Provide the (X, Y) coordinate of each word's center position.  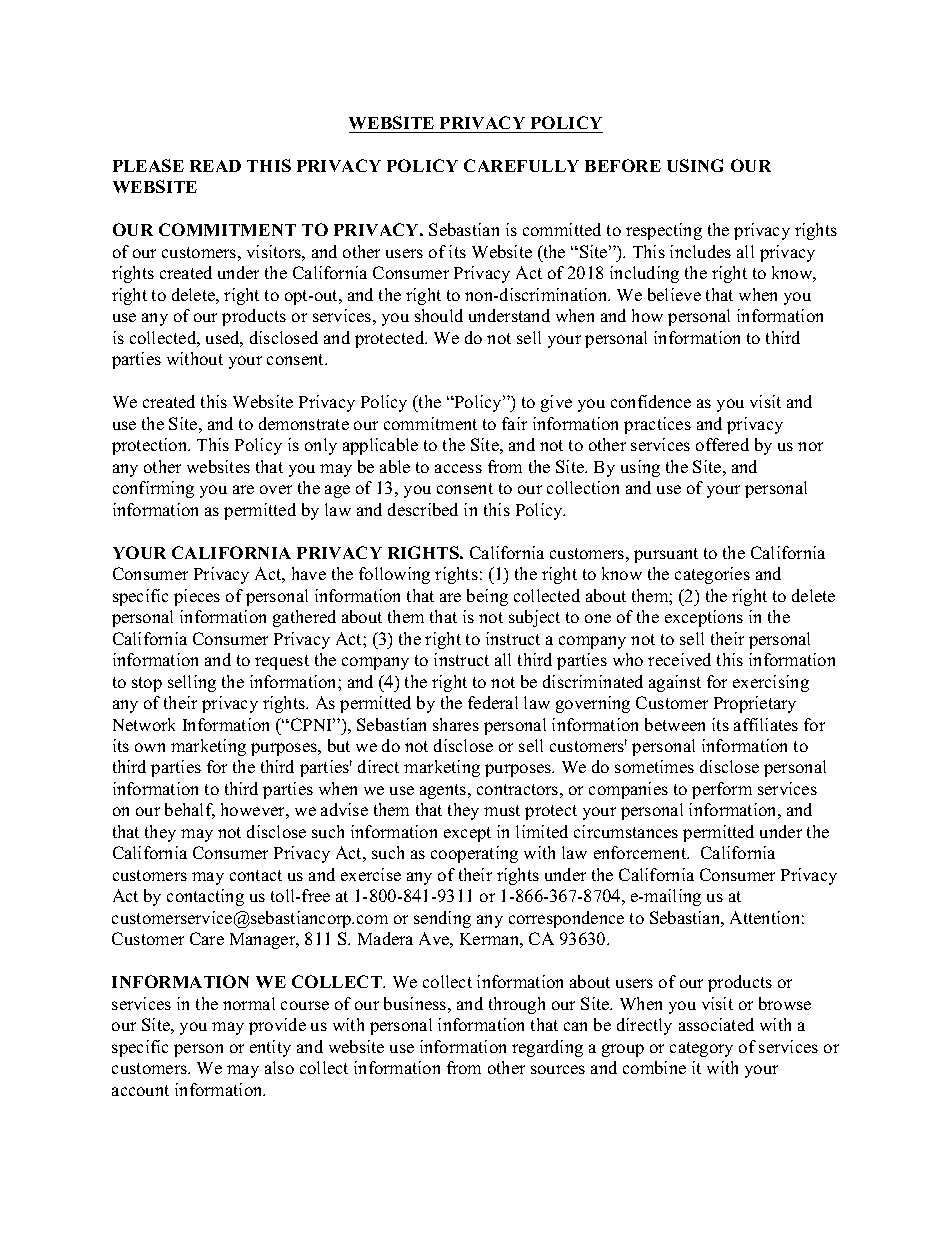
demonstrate (304, 423)
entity (270, 1048)
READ (215, 166)
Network (144, 724)
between (675, 724)
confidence (651, 401)
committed (562, 229)
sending (442, 919)
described (423, 509)
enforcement (641, 852)
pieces (197, 597)
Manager (264, 941)
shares (456, 724)
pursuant (666, 555)
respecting (664, 231)
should (439, 315)
